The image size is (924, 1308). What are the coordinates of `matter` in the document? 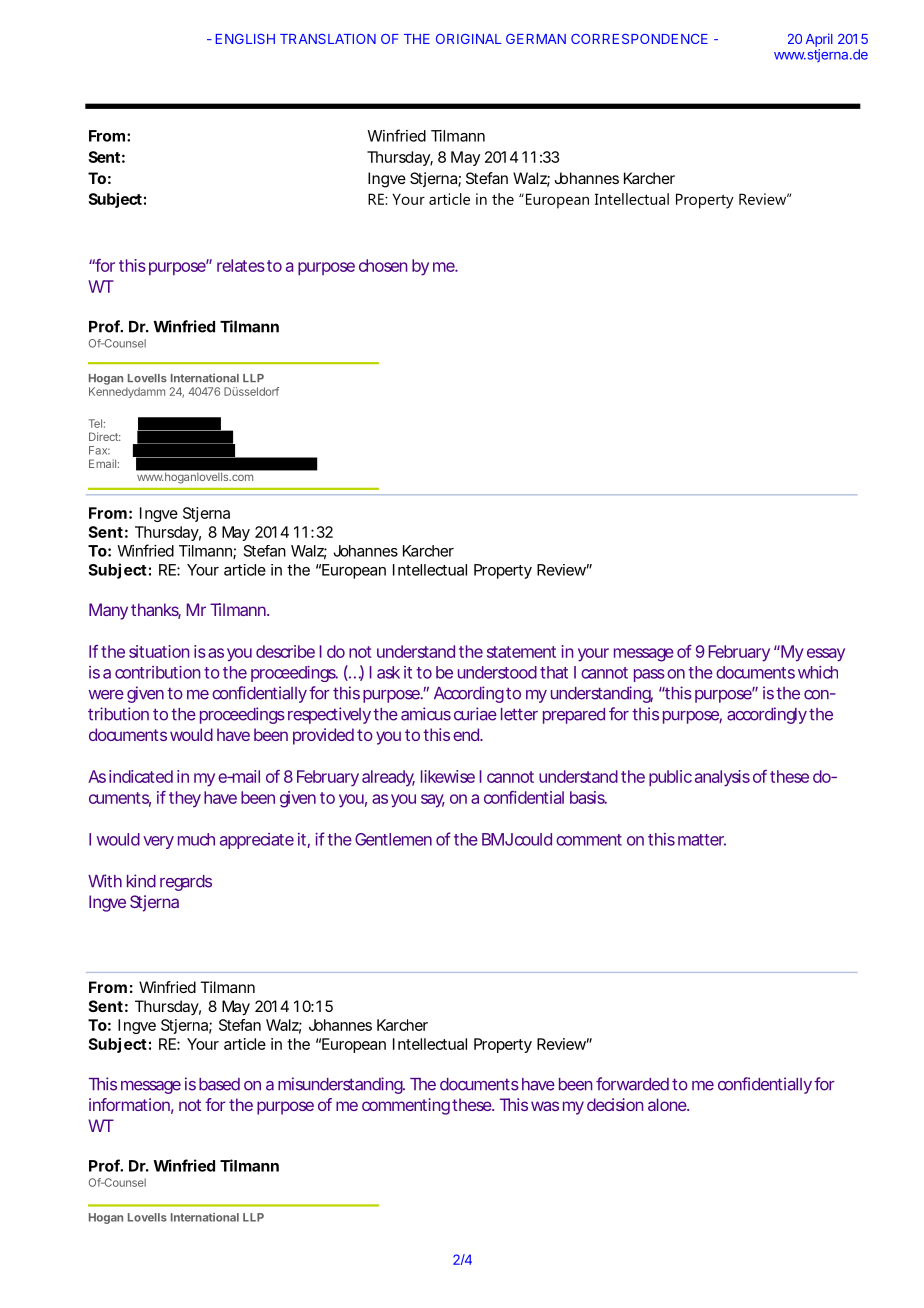 It's located at (702, 840).
